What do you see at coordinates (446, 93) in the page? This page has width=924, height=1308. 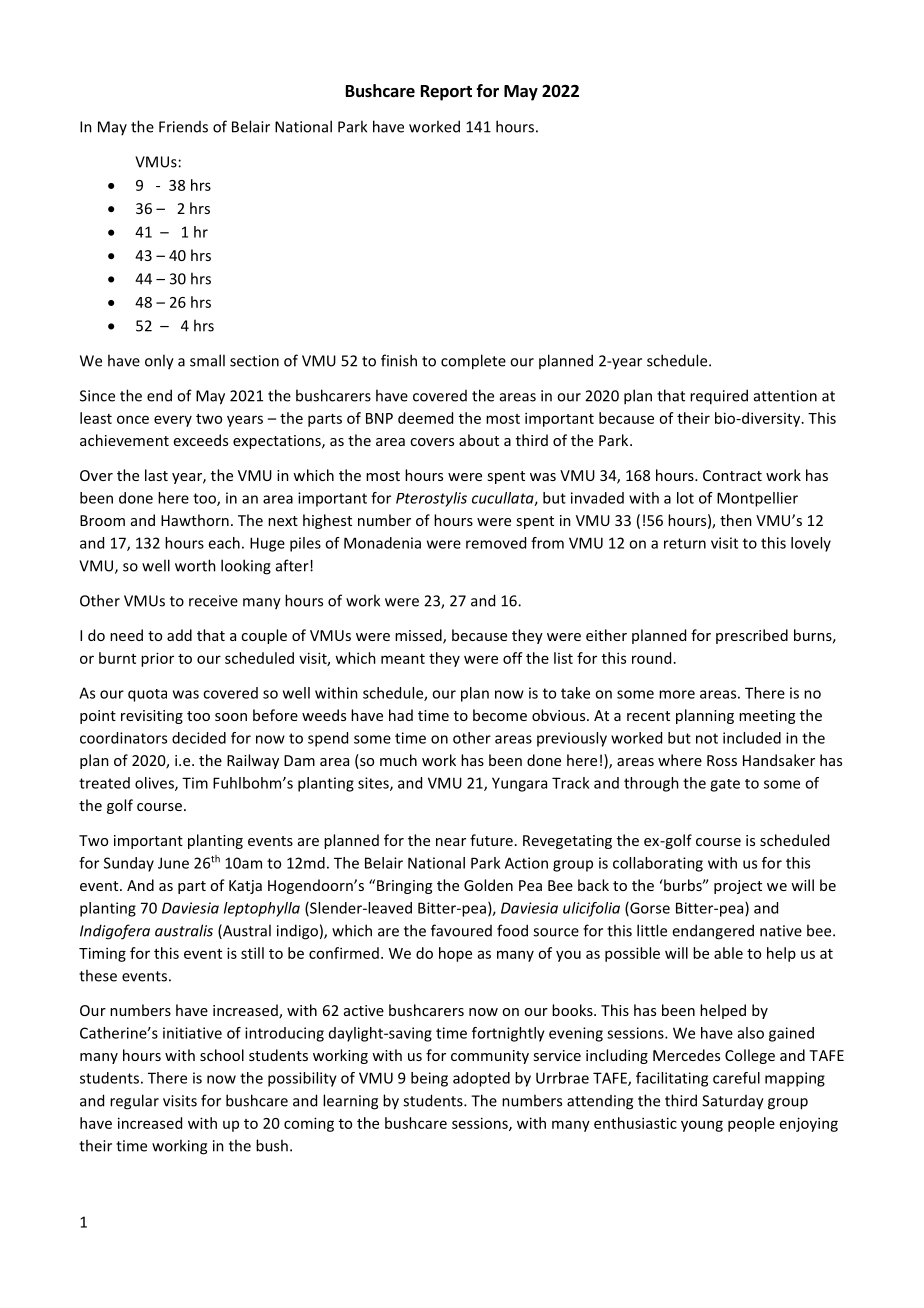 I see `Report` at bounding box center [446, 93].
